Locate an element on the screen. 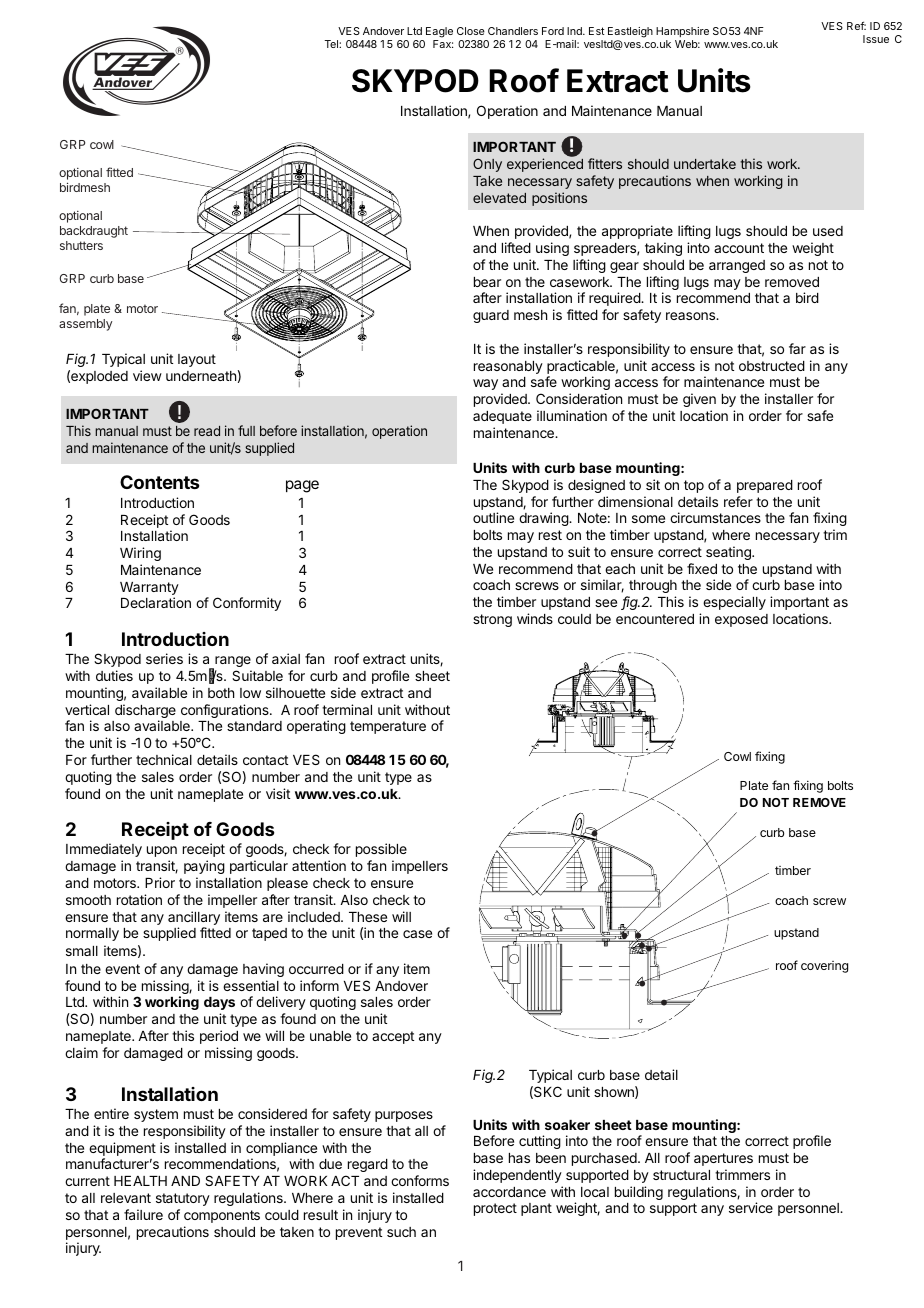 The image size is (924, 1308). exposed is located at coordinates (741, 620).
